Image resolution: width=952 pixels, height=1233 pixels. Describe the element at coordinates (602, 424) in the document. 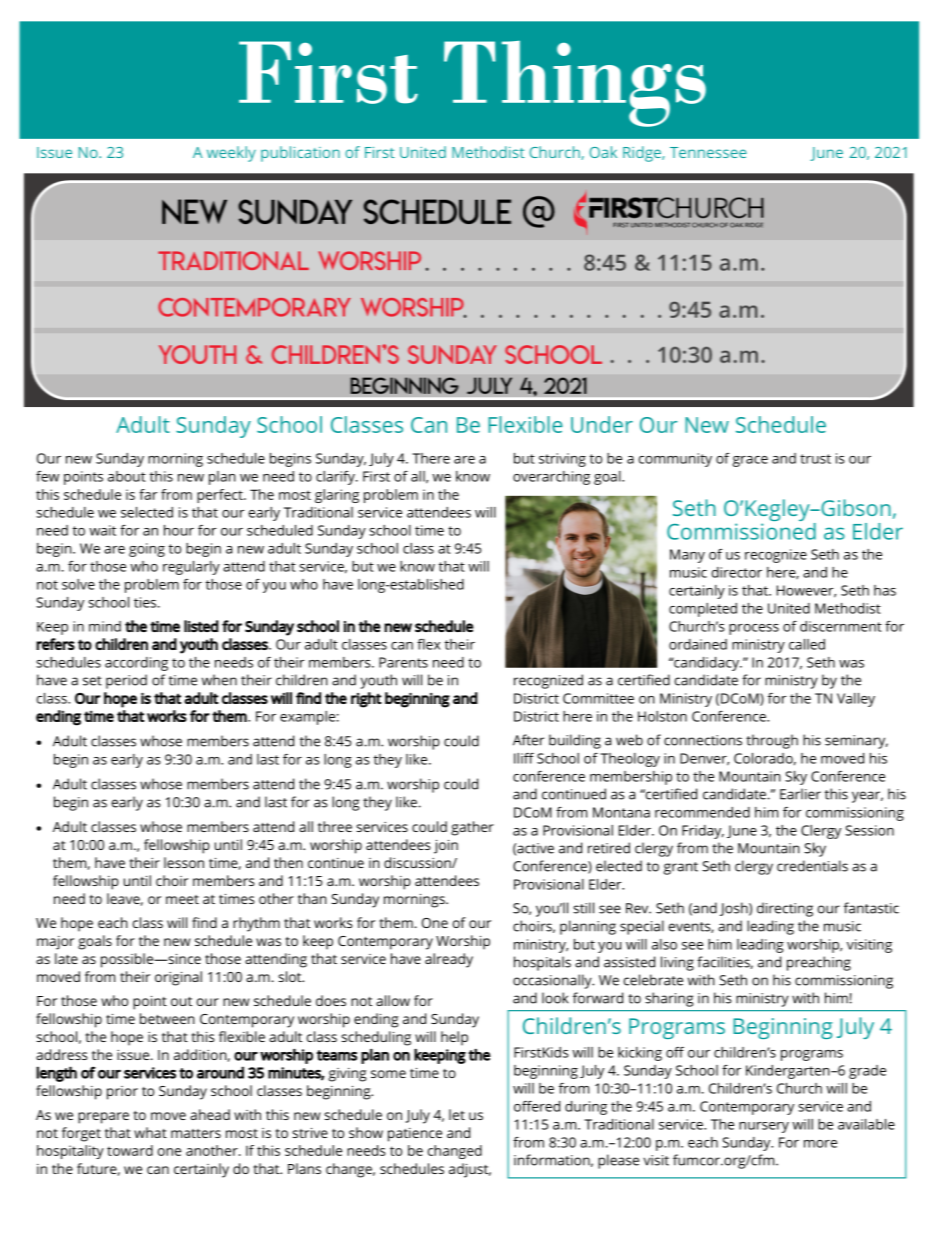

I see `Under` at that location.
